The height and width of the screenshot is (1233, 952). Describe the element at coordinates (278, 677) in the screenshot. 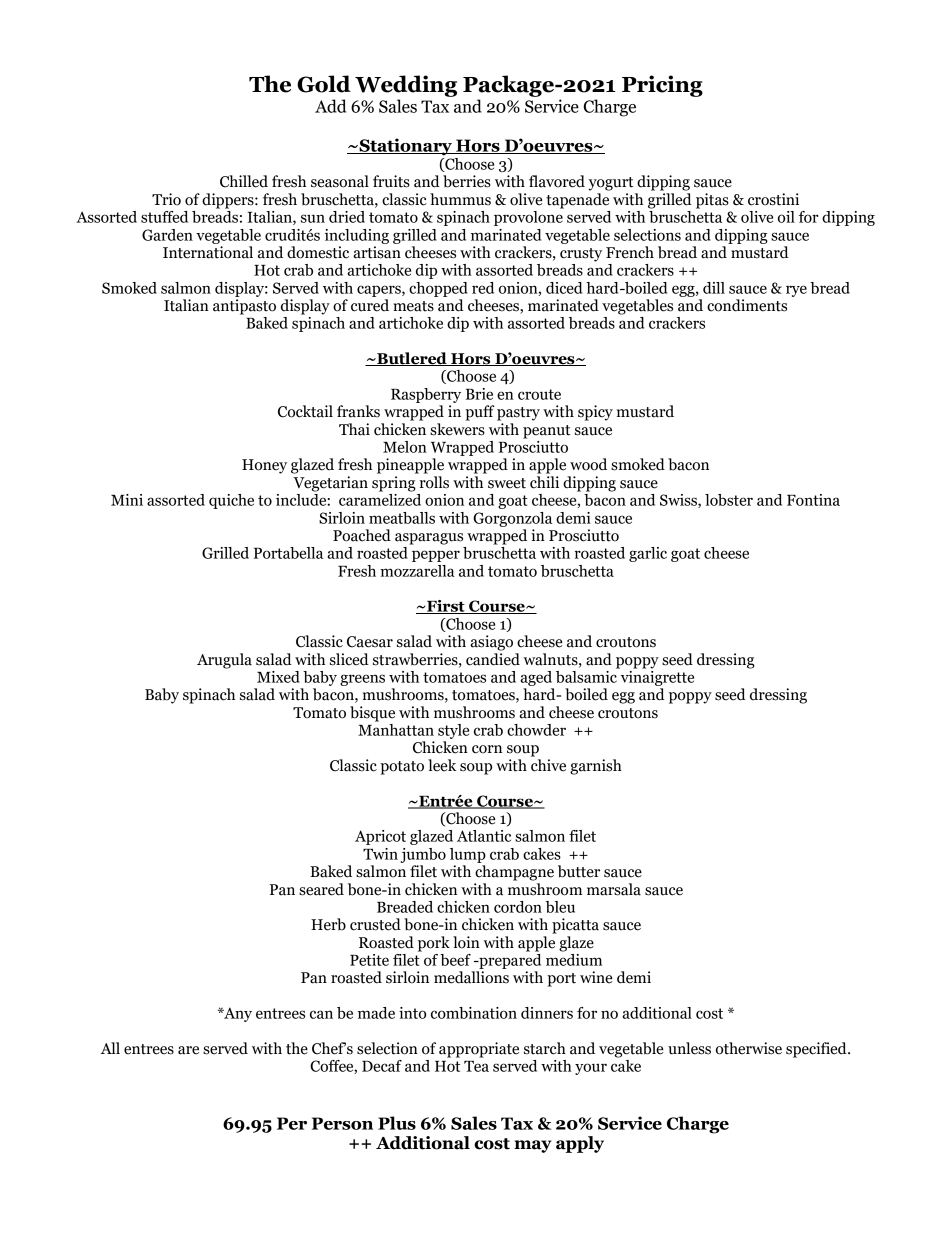

I see `Mixed` at that location.
